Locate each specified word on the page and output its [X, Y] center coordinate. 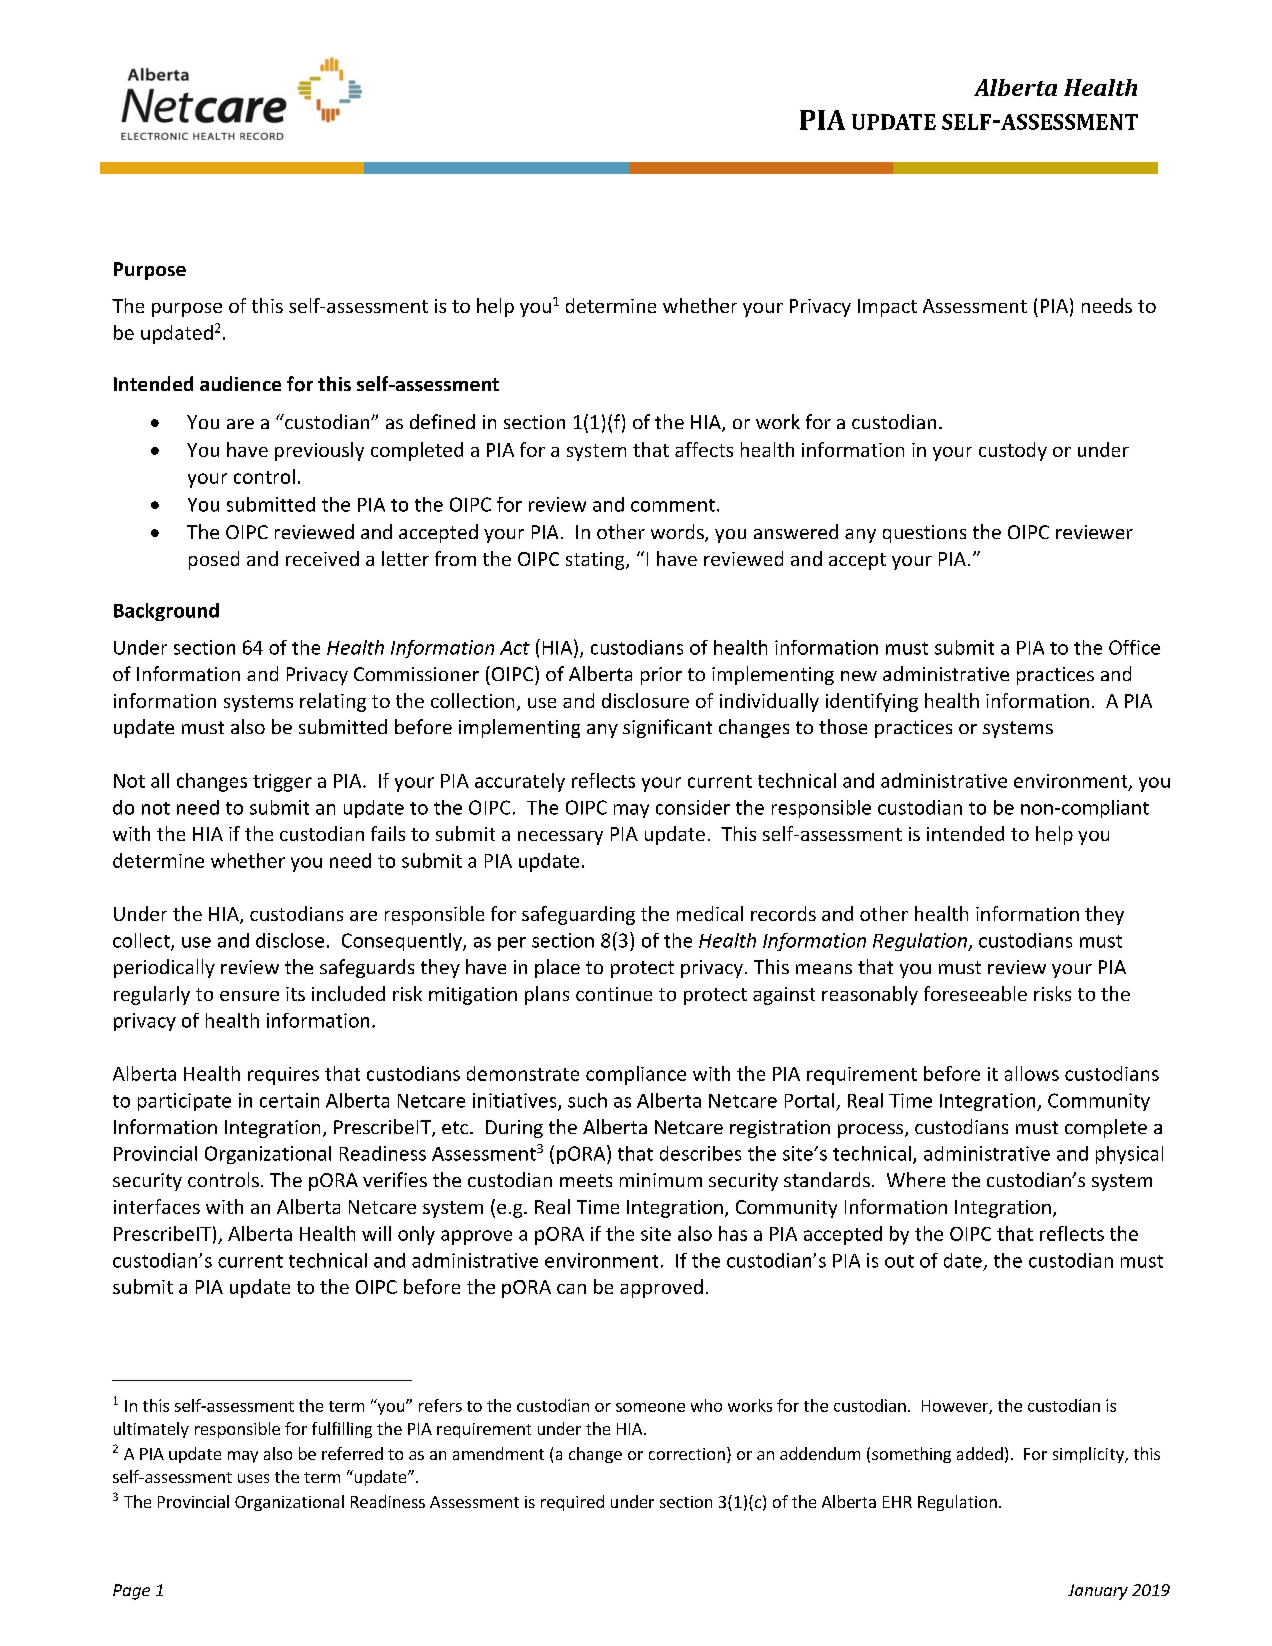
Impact [887, 308]
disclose [290, 940]
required [572, 1503]
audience [240, 383]
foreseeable [975, 993]
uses [253, 1478]
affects [704, 449]
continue [614, 994]
